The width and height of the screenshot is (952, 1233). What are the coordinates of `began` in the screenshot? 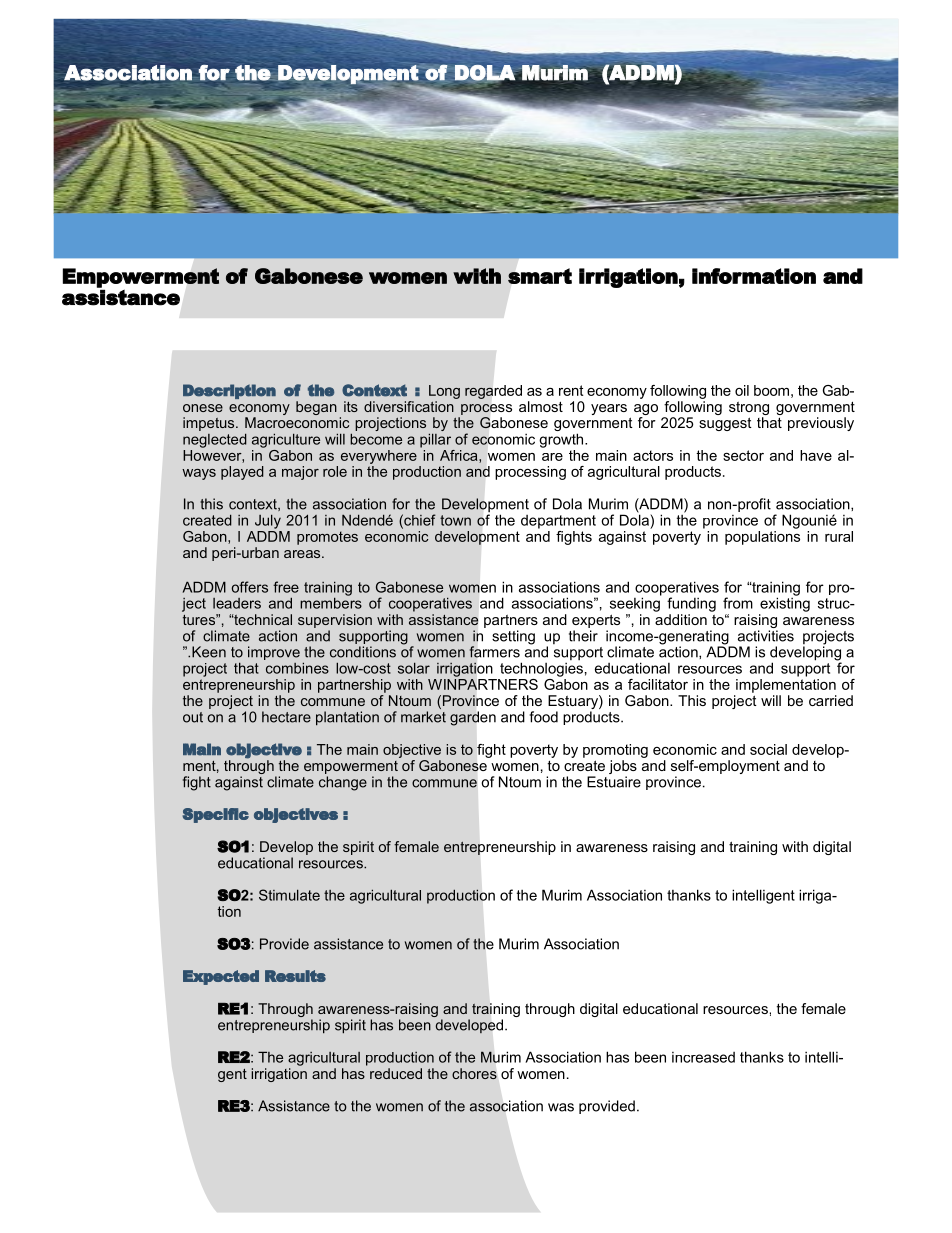 It's located at (316, 408).
